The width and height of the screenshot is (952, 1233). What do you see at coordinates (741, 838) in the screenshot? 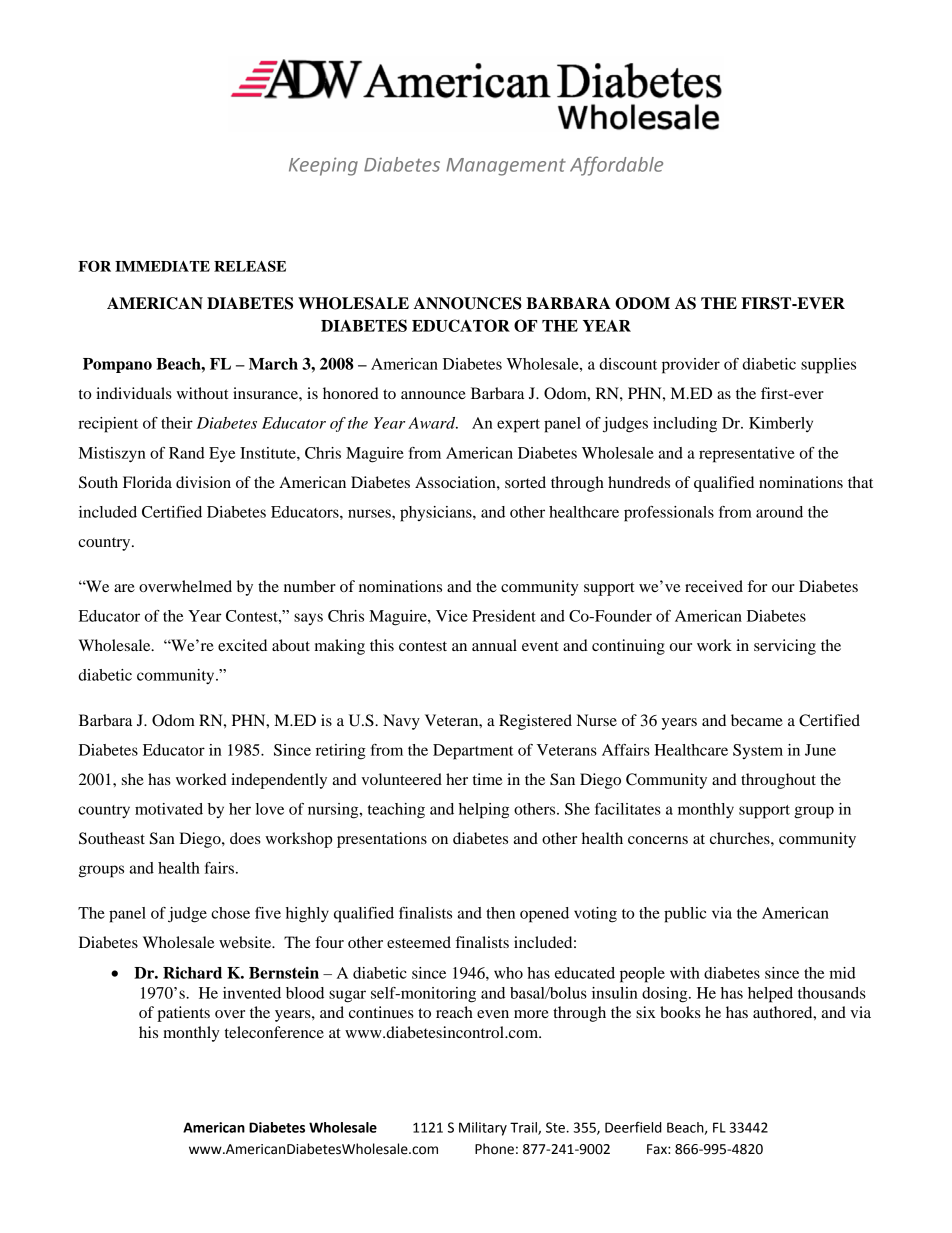
I see `churches` at bounding box center [741, 838].
